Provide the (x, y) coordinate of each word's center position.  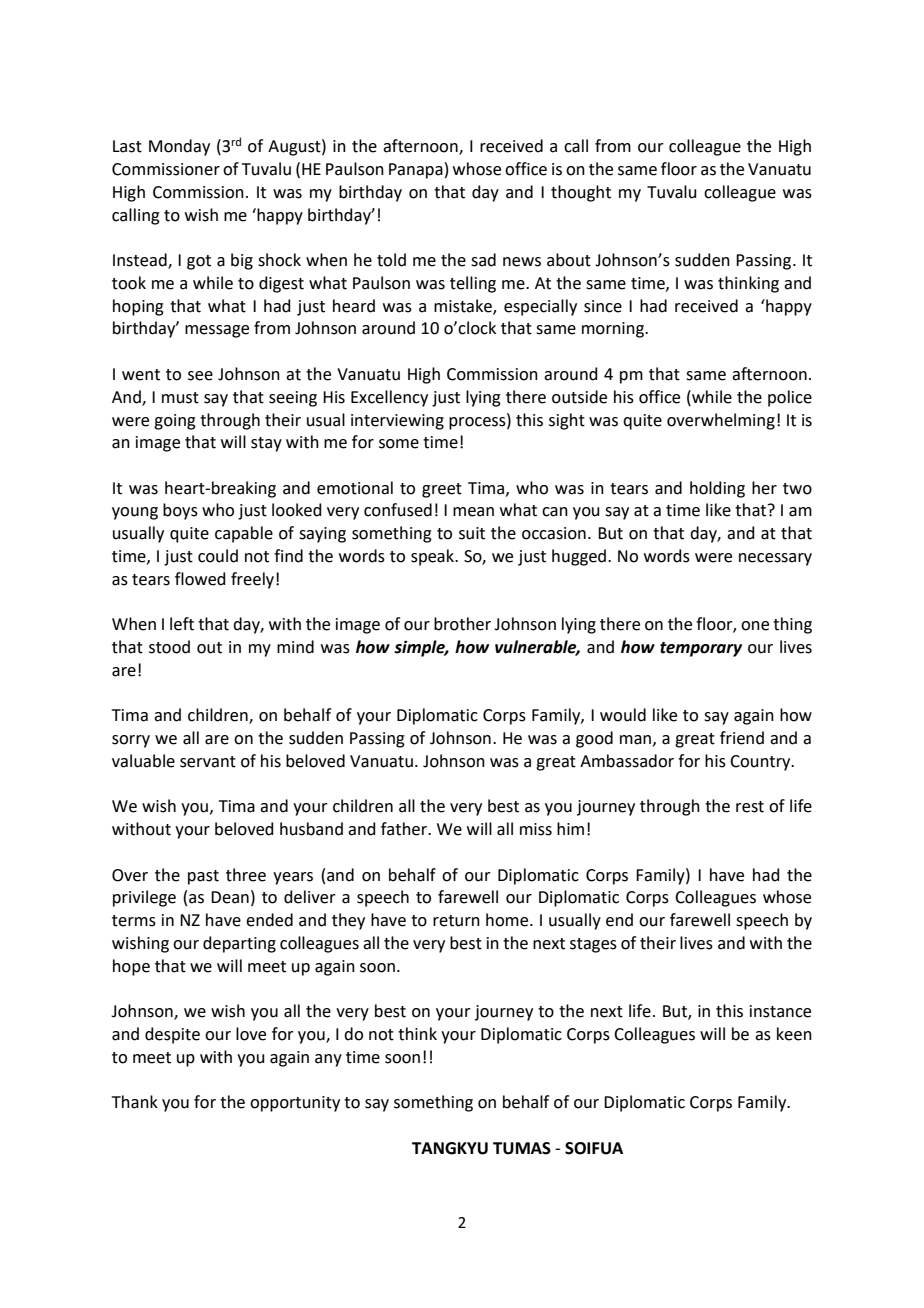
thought (581, 193)
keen (794, 1034)
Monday (179, 147)
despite (172, 1035)
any (328, 1060)
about (569, 260)
